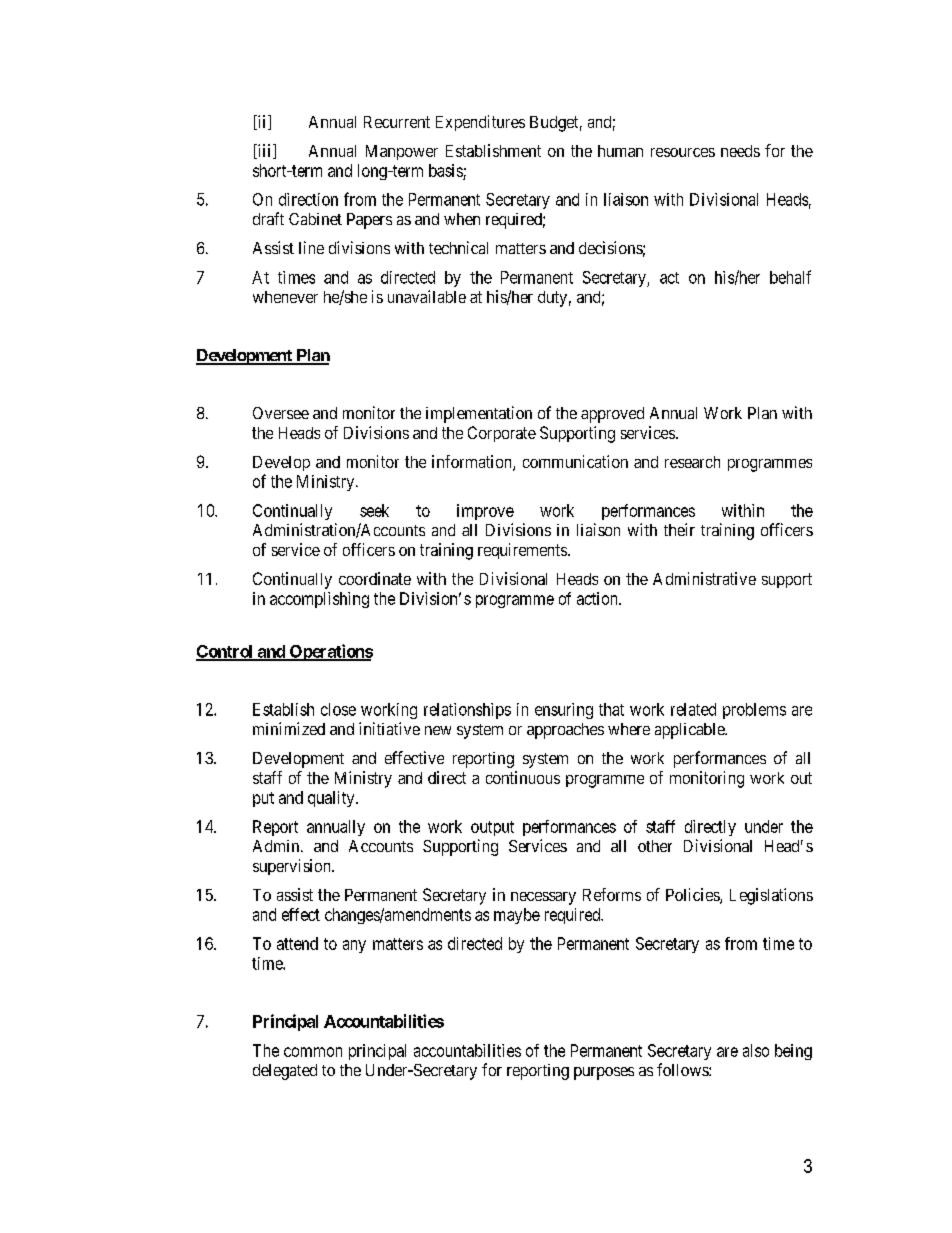 This page has height=1233, width=952. What do you see at coordinates (332, 799) in the page?
I see `quality` at bounding box center [332, 799].
